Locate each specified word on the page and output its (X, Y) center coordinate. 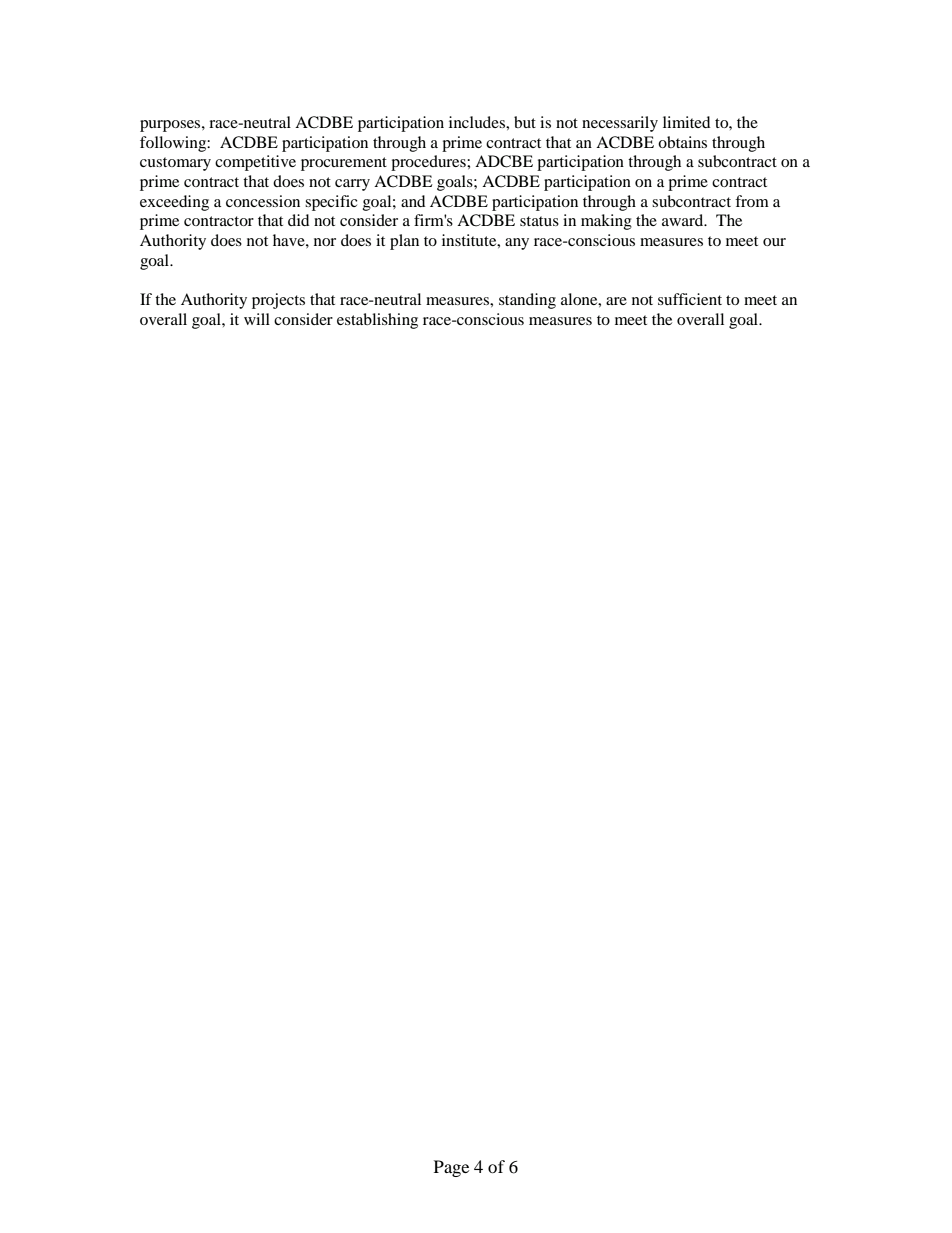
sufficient (690, 299)
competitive (255, 163)
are (616, 301)
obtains (682, 142)
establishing (377, 321)
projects (278, 301)
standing (527, 301)
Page (451, 1168)
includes (478, 122)
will (257, 319)
